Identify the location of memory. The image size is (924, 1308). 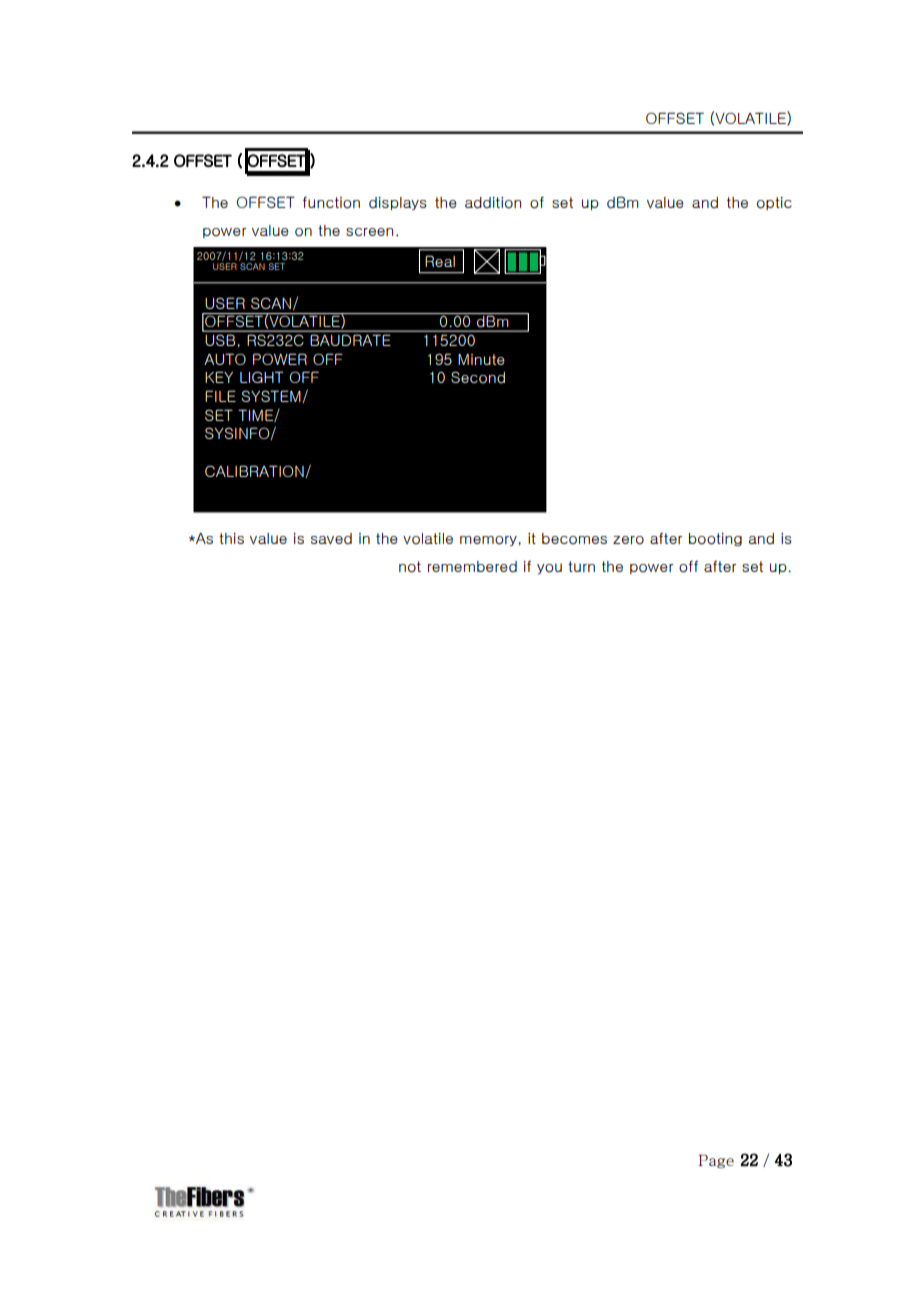
(489, 541).
